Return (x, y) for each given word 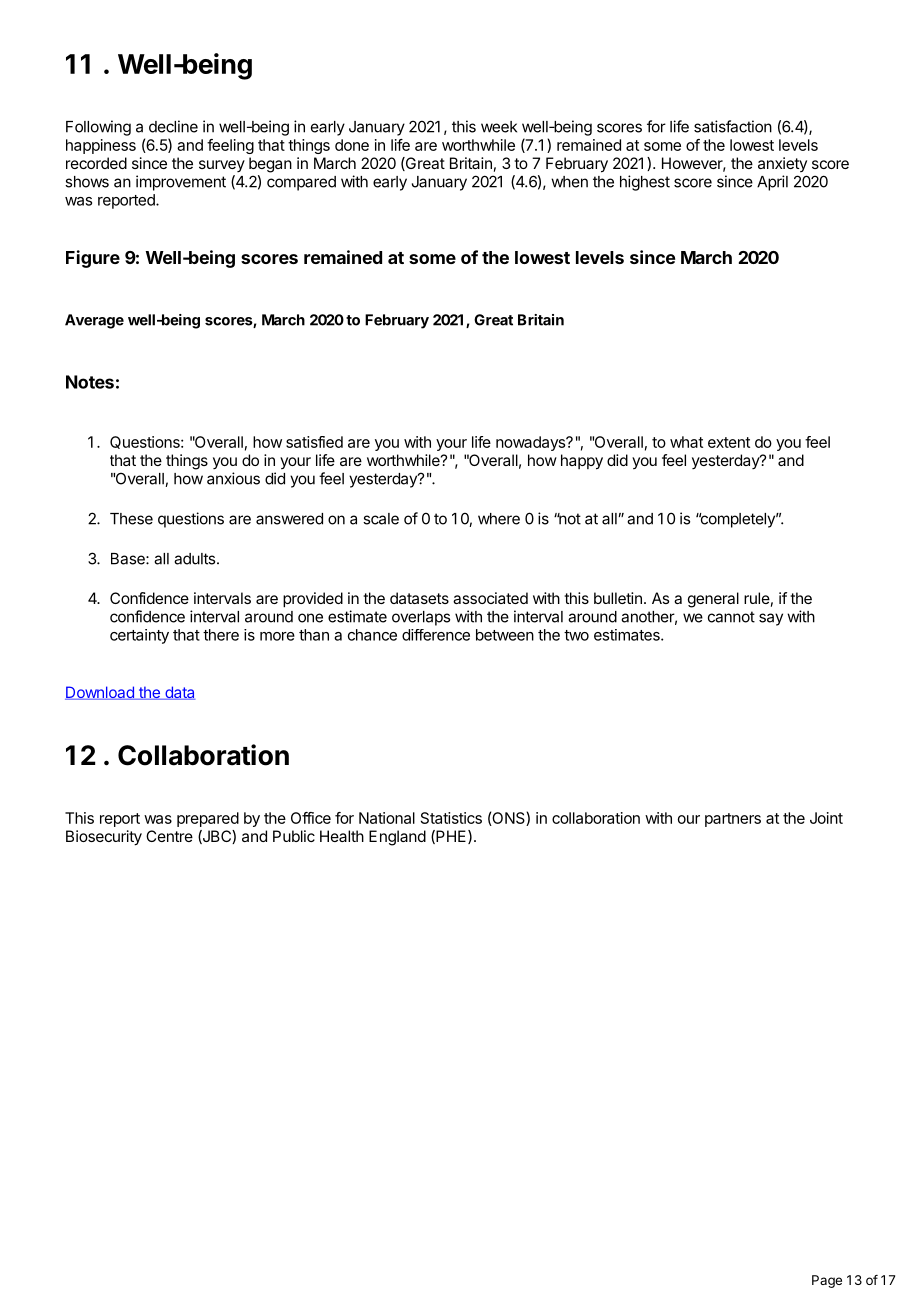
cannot (731, 617)
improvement (181, 183)
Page (827, 1281)
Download (100, 693)
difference (436, 635)
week (499, 127)
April (772, 183)
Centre (169, 836)
